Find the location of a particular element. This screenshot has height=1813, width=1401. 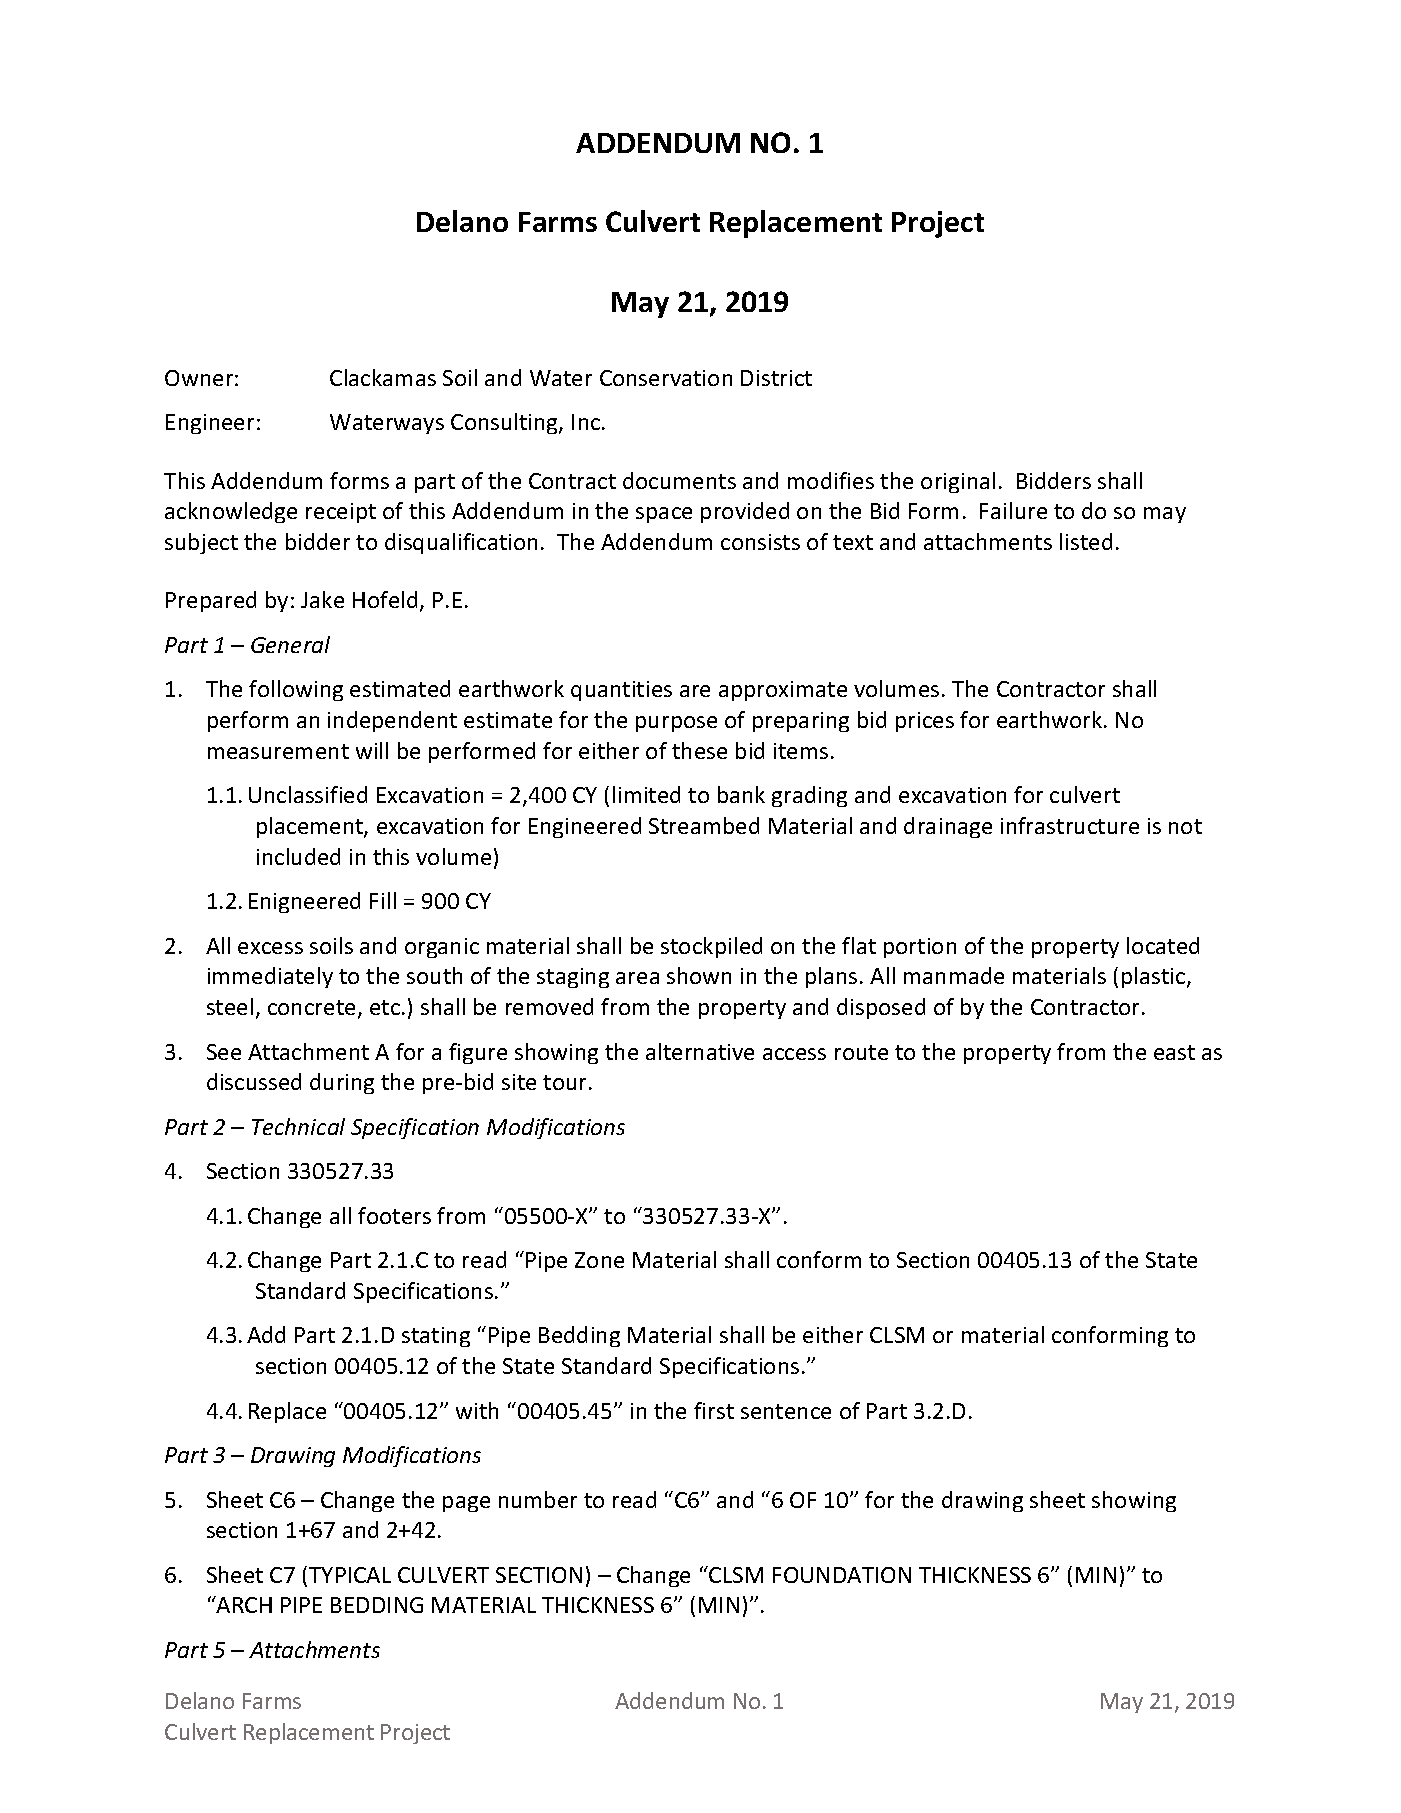

east is located at coordinates (1174, 1052).
